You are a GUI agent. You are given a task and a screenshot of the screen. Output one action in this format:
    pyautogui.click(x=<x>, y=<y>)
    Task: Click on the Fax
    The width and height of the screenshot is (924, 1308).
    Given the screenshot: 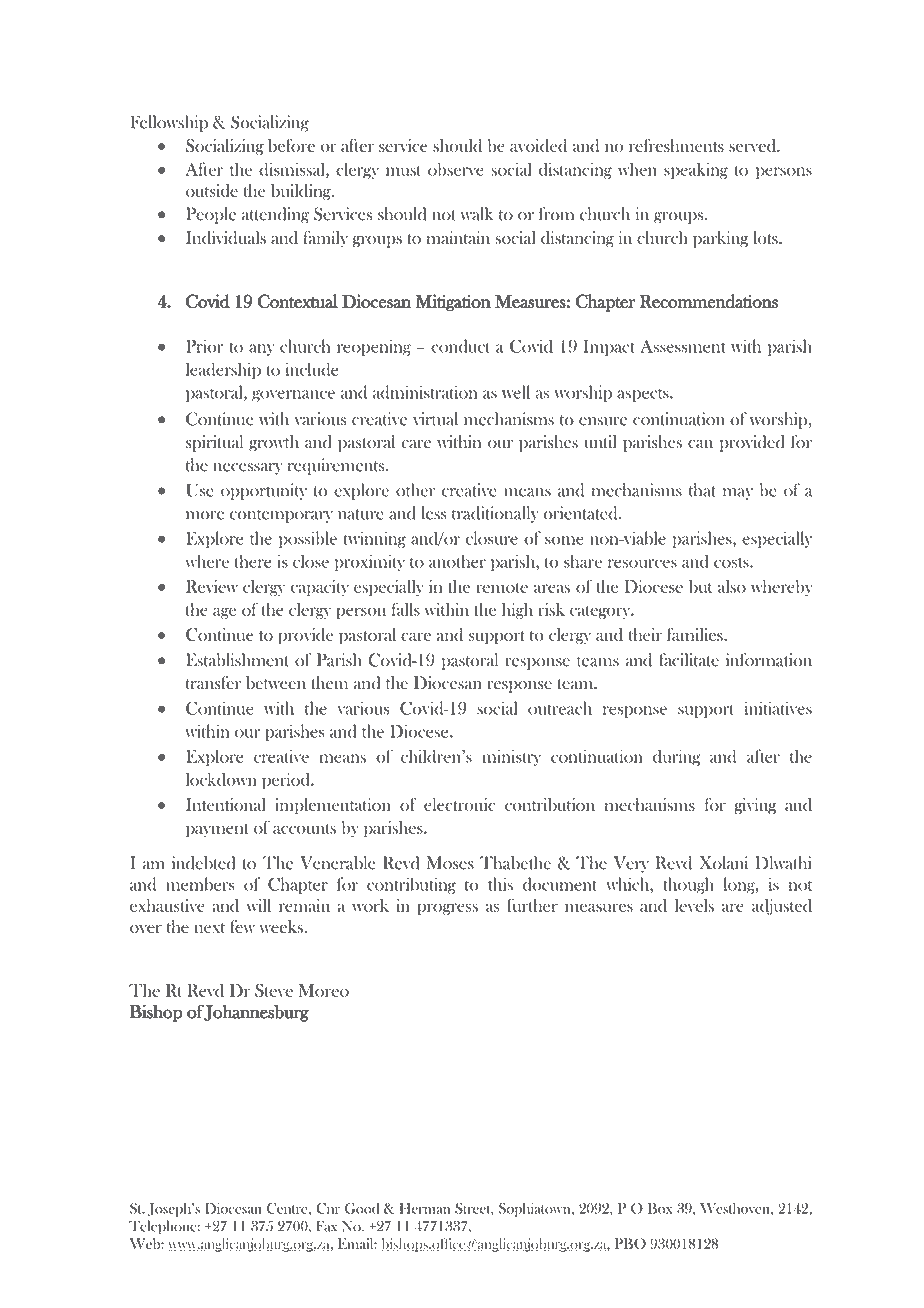 What is the action you would take?
    pyautogui.click(x=326, y=1226)
